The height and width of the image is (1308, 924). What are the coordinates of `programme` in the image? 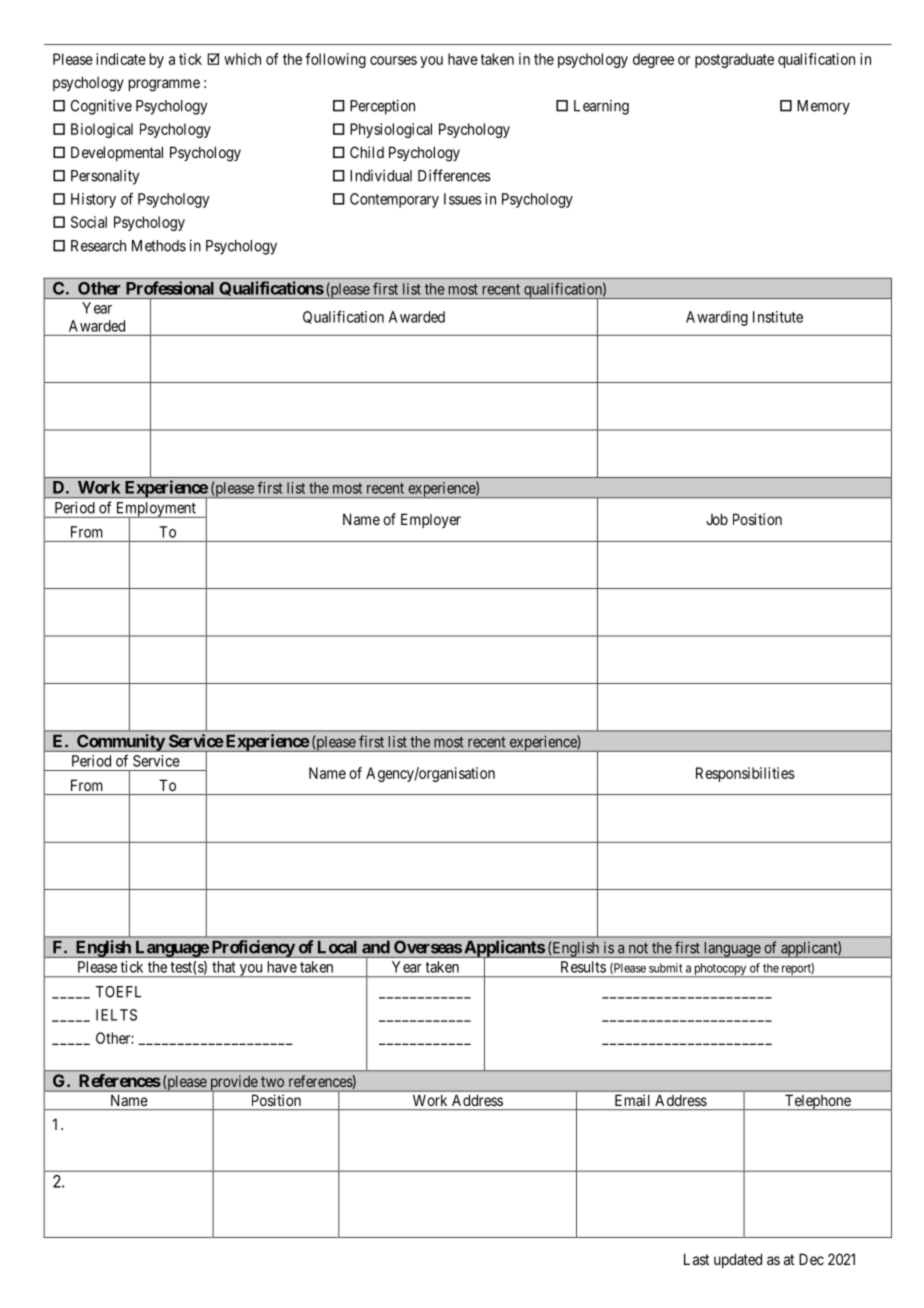 It's located at (164, 85).
